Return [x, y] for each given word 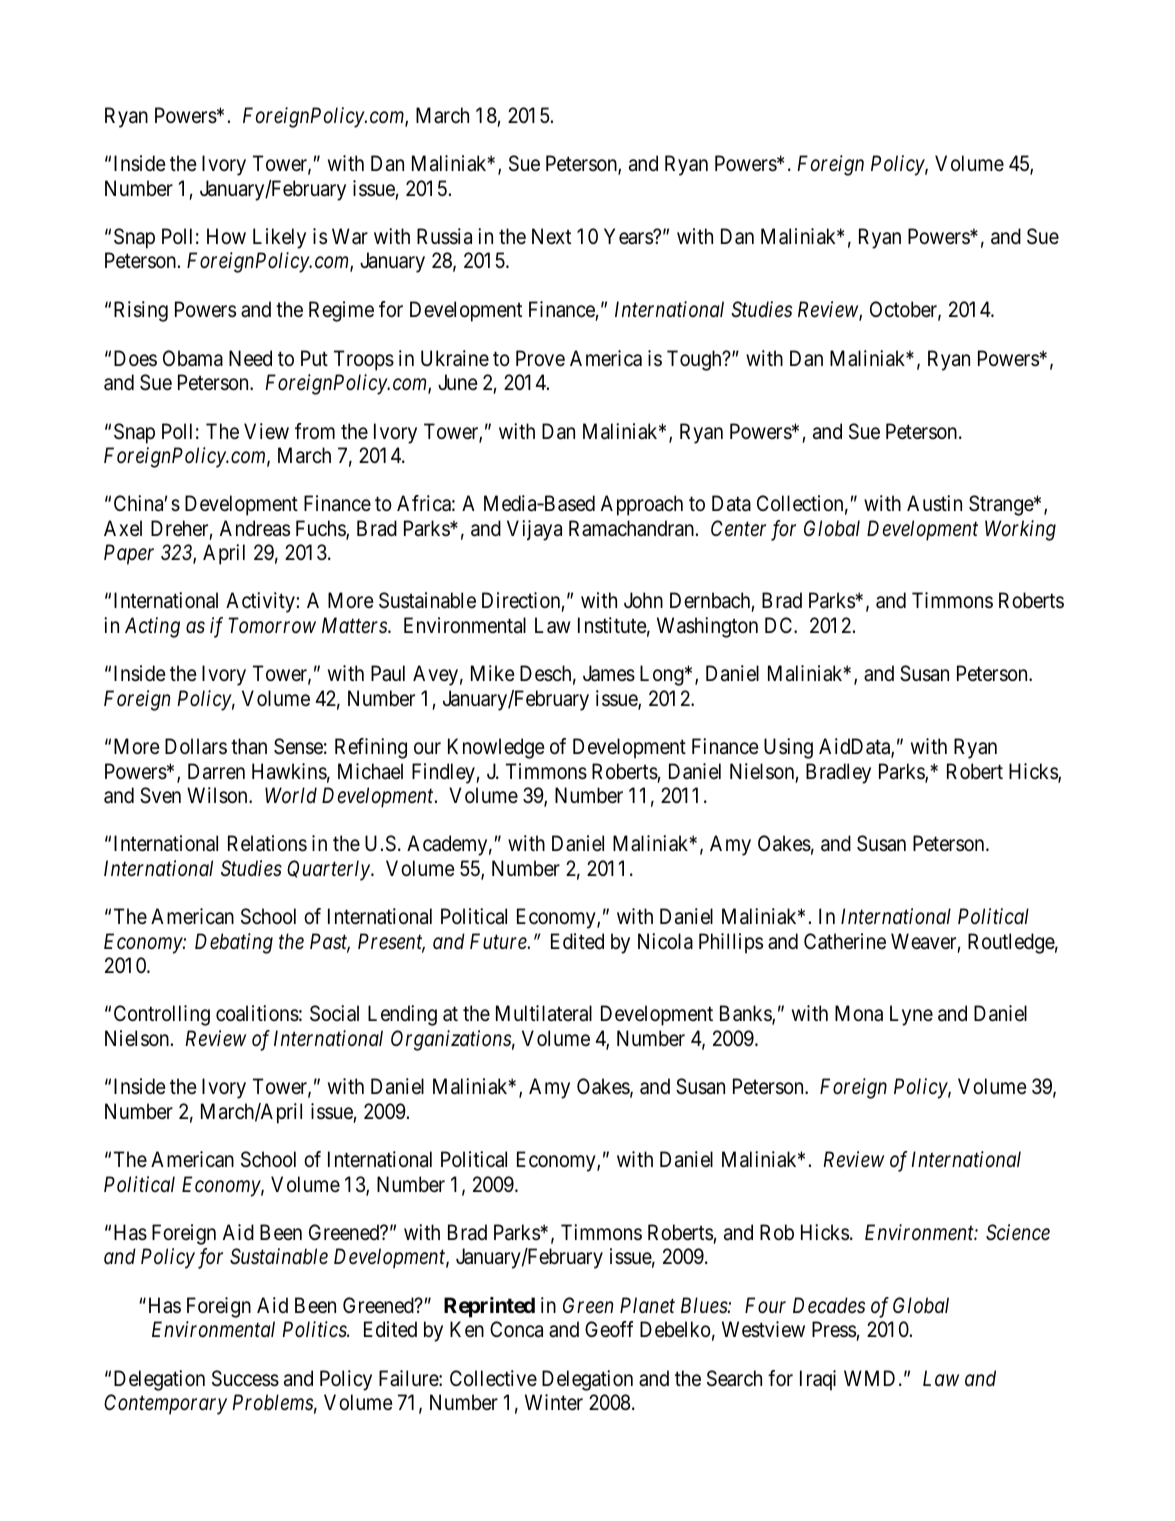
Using [788, 748]
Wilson [218, 795]
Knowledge [496, 748]
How [226, 236]
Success [245, 1378]
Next [551, 236]
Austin [934, 503]
